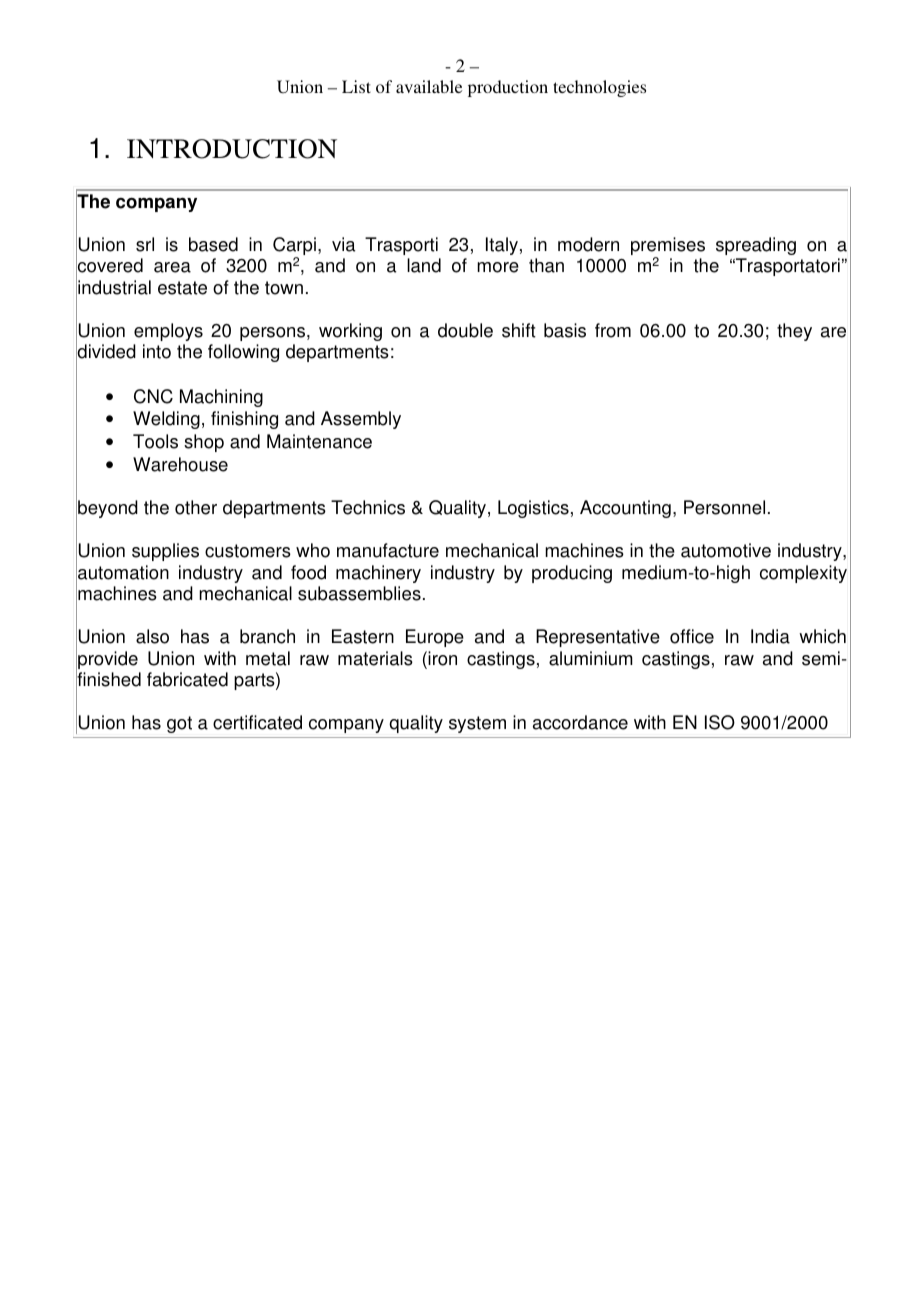 The height and width of the screenshot is (1308, 924). Describe the element at coordinates (221, 398) in the screenshot. I see `Machining` at that location.
